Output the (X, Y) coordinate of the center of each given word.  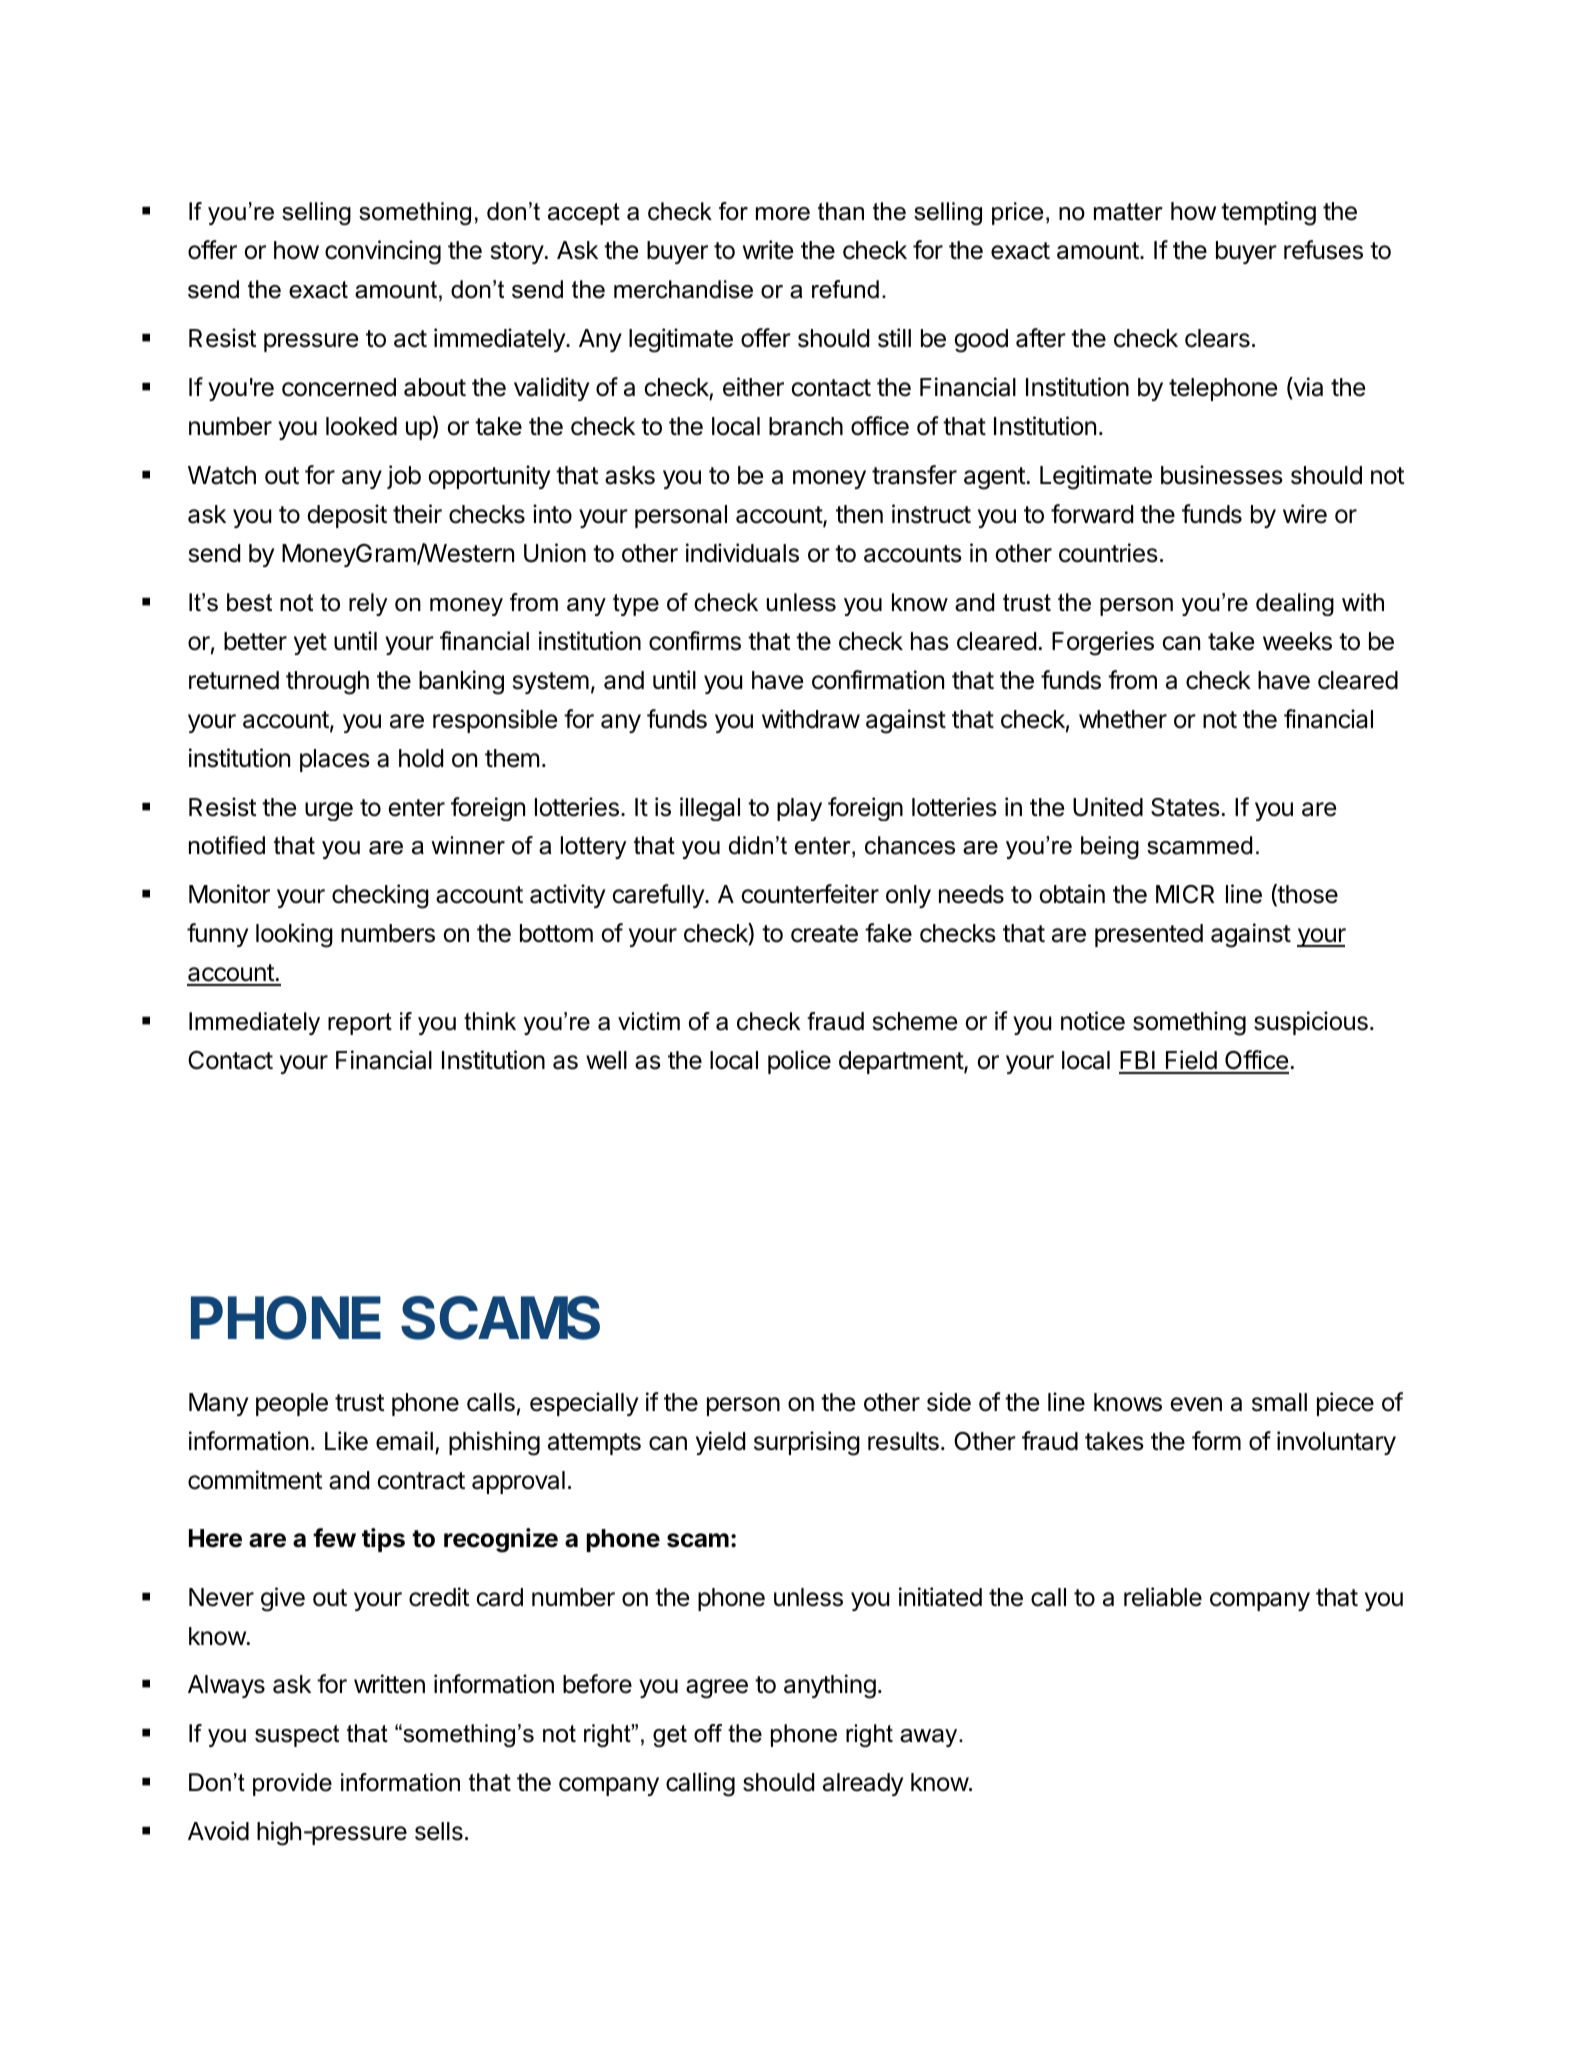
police (799, 1062)
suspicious (1311, 1023)
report (360, 1024)
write (768, 250)
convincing (383, 252)
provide (292, 1784)
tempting (1268, 213)
